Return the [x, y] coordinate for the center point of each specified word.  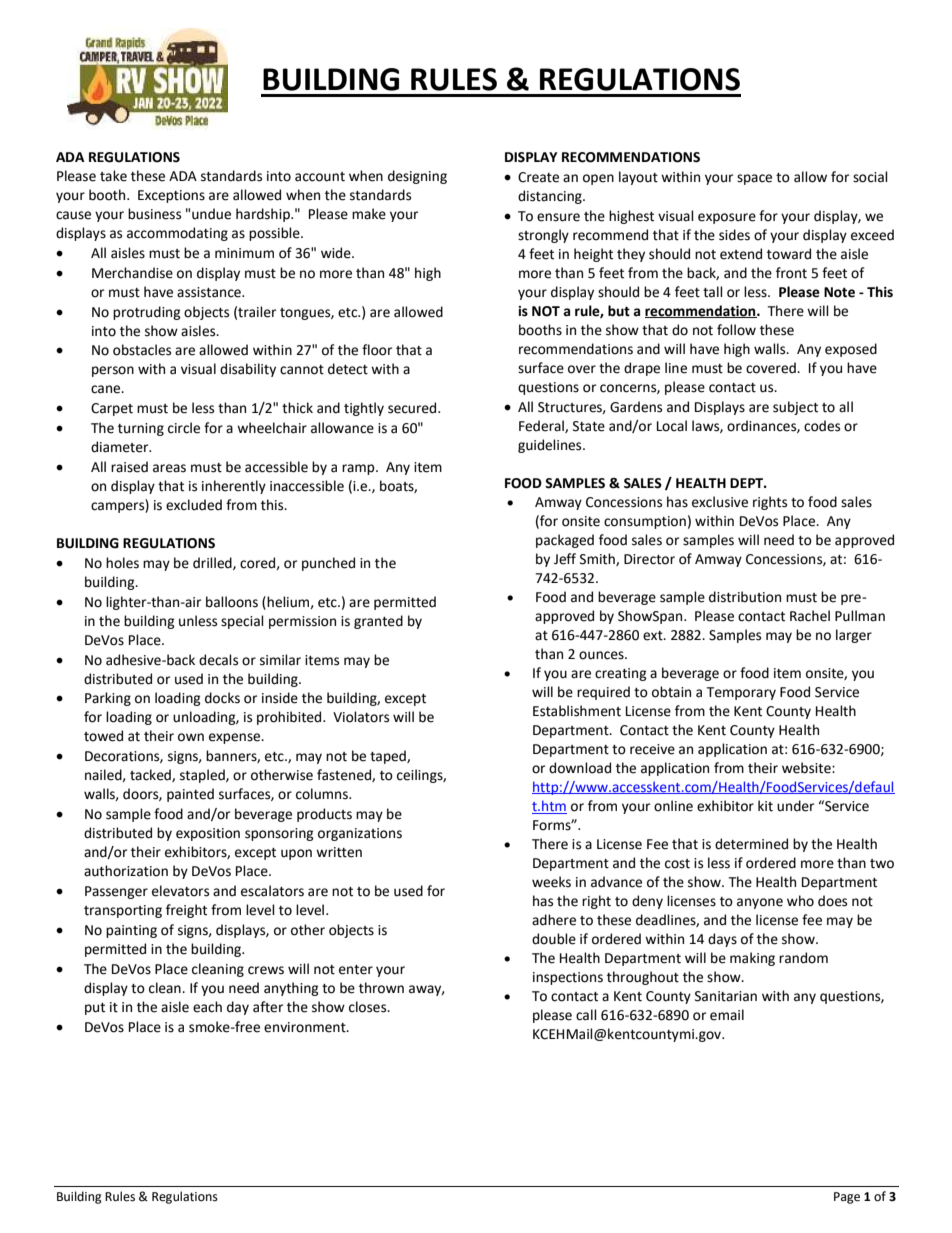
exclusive [720, 502]
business [154, 214]
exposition [208, 834]
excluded [194, 505]
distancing [551, 197]
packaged [565, 541]
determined [751, 844]
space [754, 179]
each [207, 1007]
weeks [551, 882]
